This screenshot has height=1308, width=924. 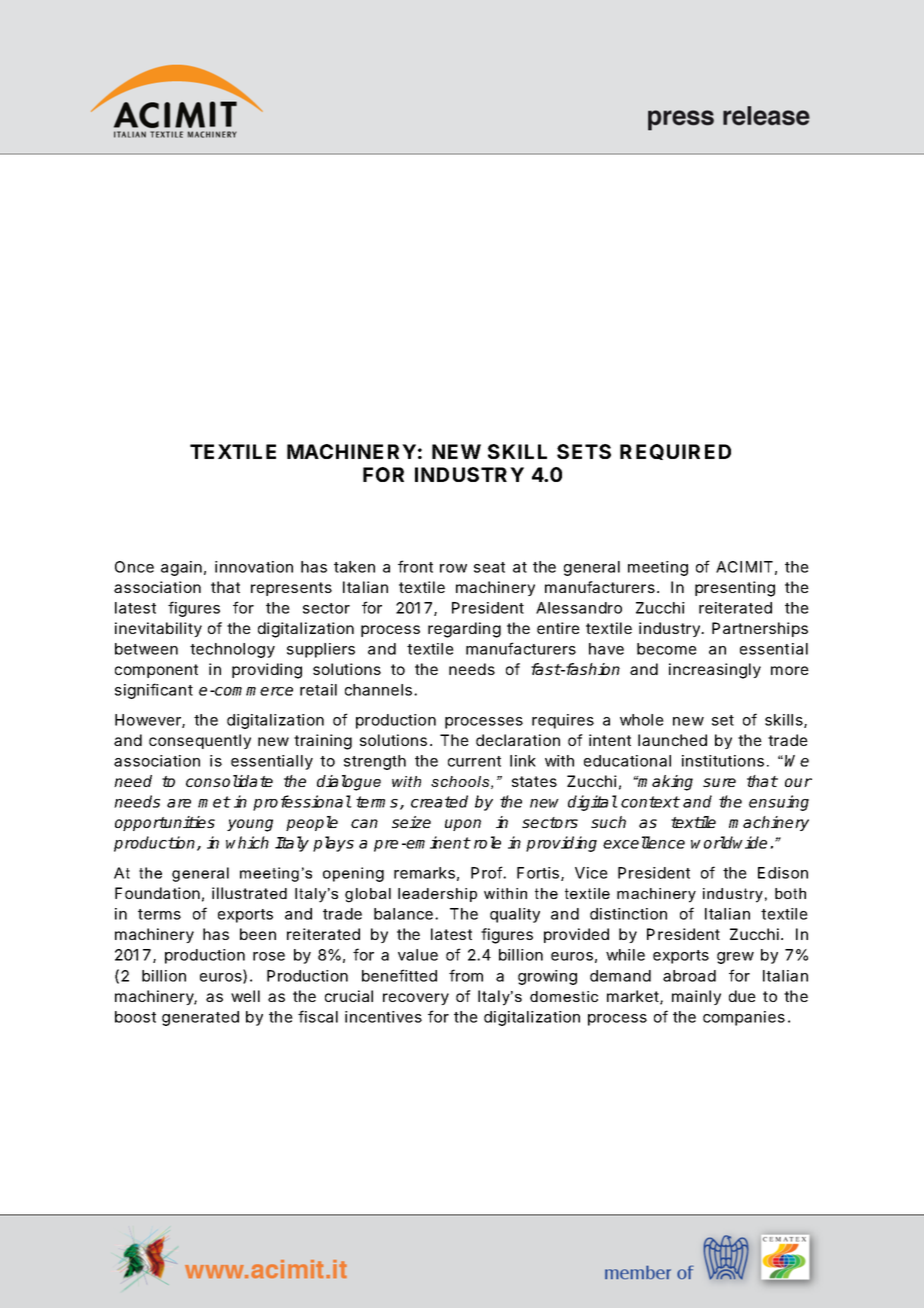 What do you see at coordinates (675, 452) in the screenshot?
I see `REQUIRED` at bounding box center [675, 452].
